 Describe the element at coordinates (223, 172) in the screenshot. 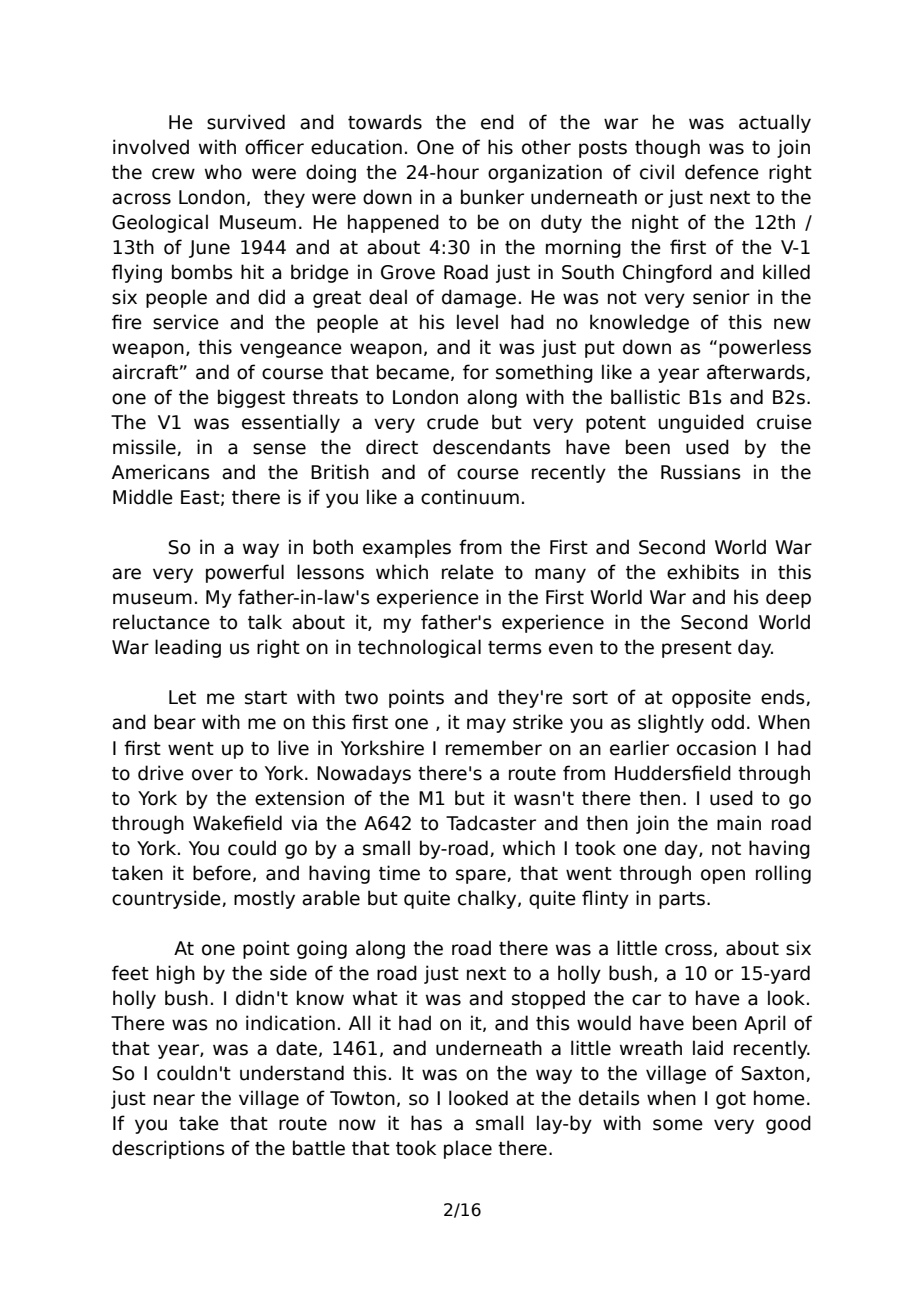

I see `who` at that location.
